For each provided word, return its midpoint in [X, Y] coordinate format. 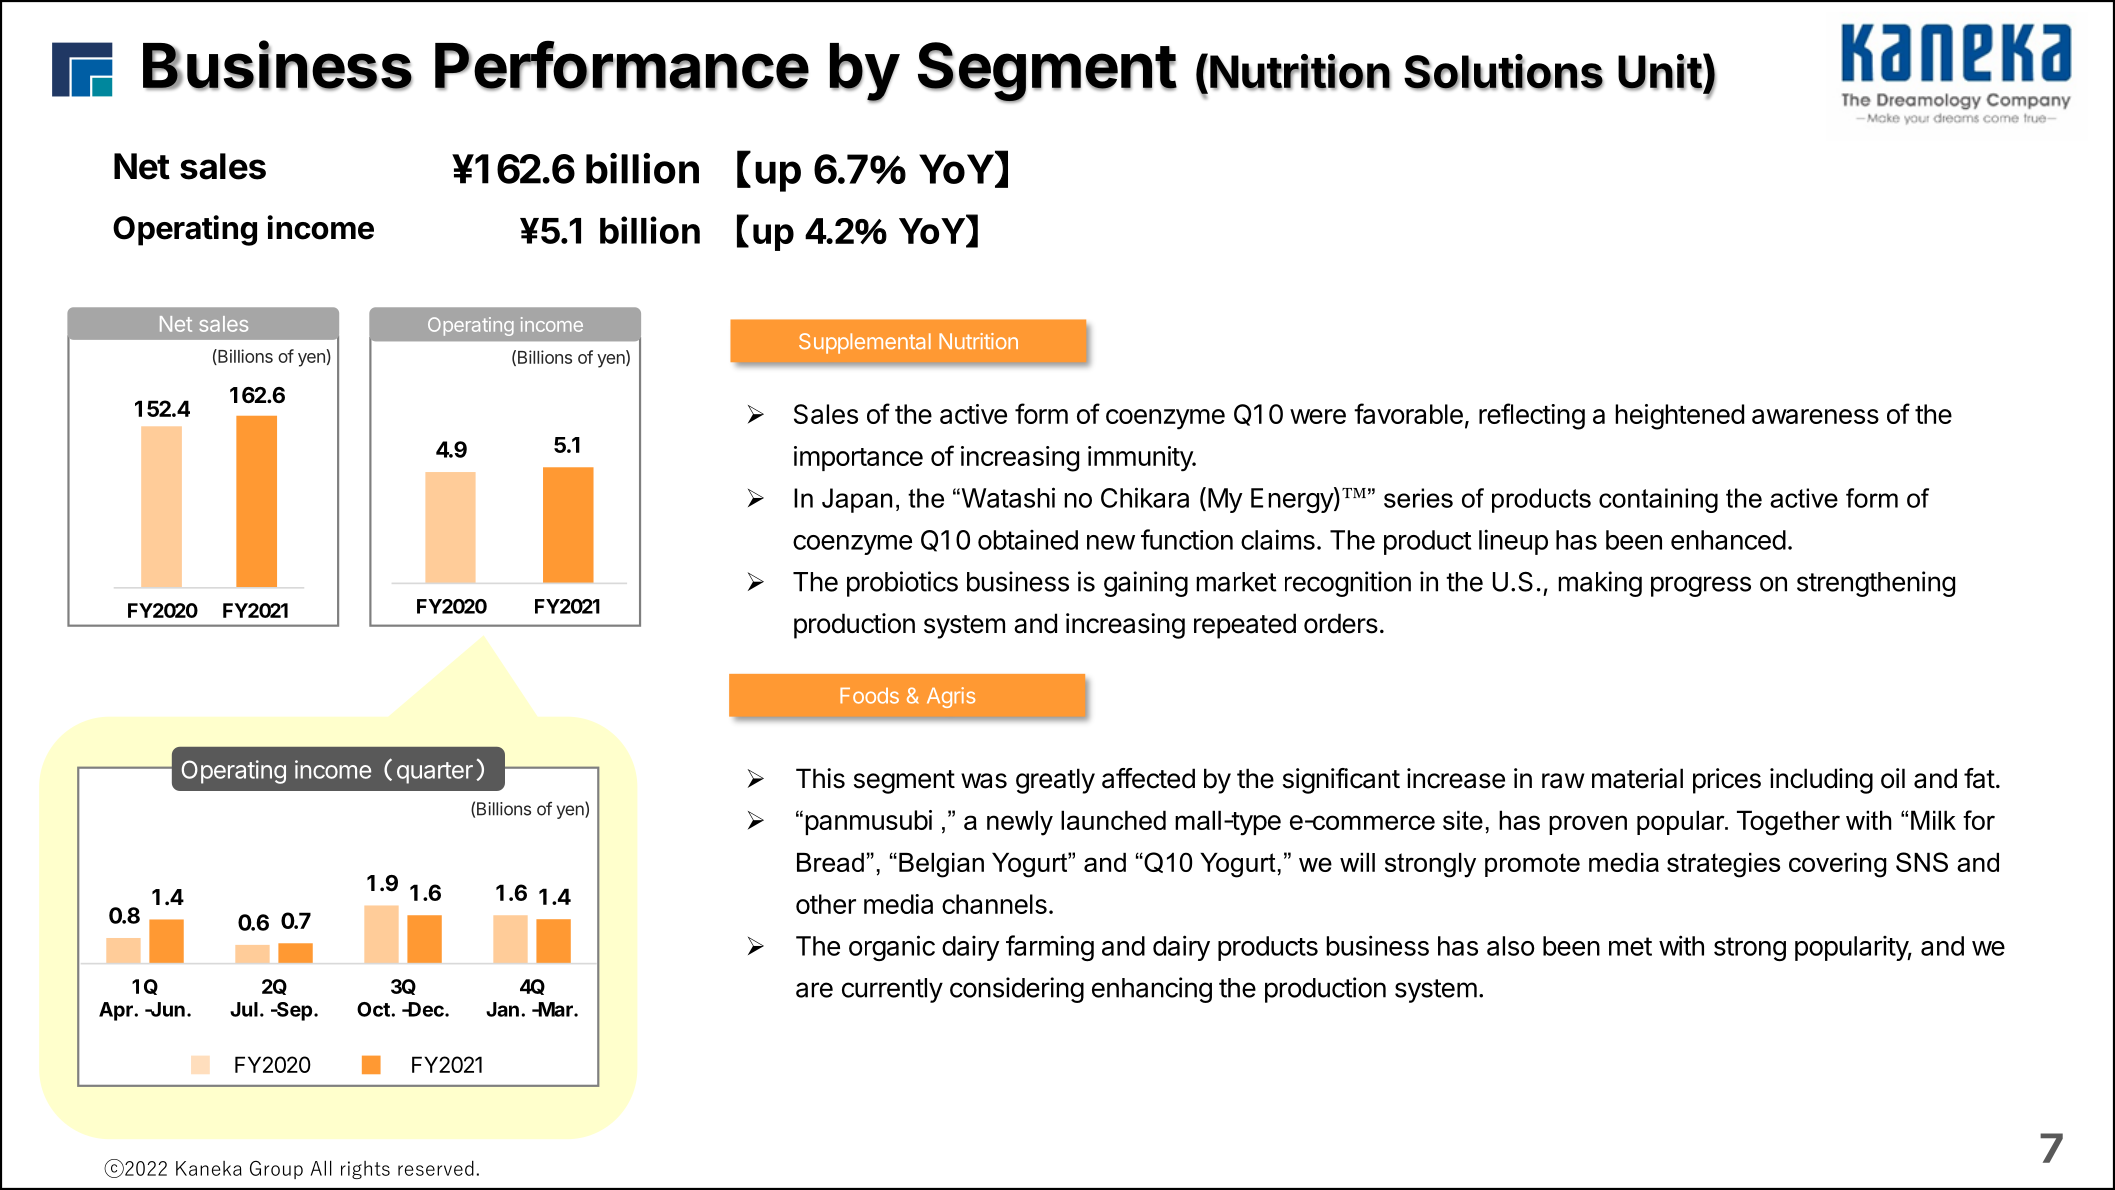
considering [1017, 990]
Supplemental [865, 343]
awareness [1815, 416]
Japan [857, 500]
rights [365, 1170]
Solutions [1503, 72]
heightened [1679, 417]
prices [1727, 781]
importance [858, 458]
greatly [1055, 781]
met [1630, 946]
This [820, 778]
